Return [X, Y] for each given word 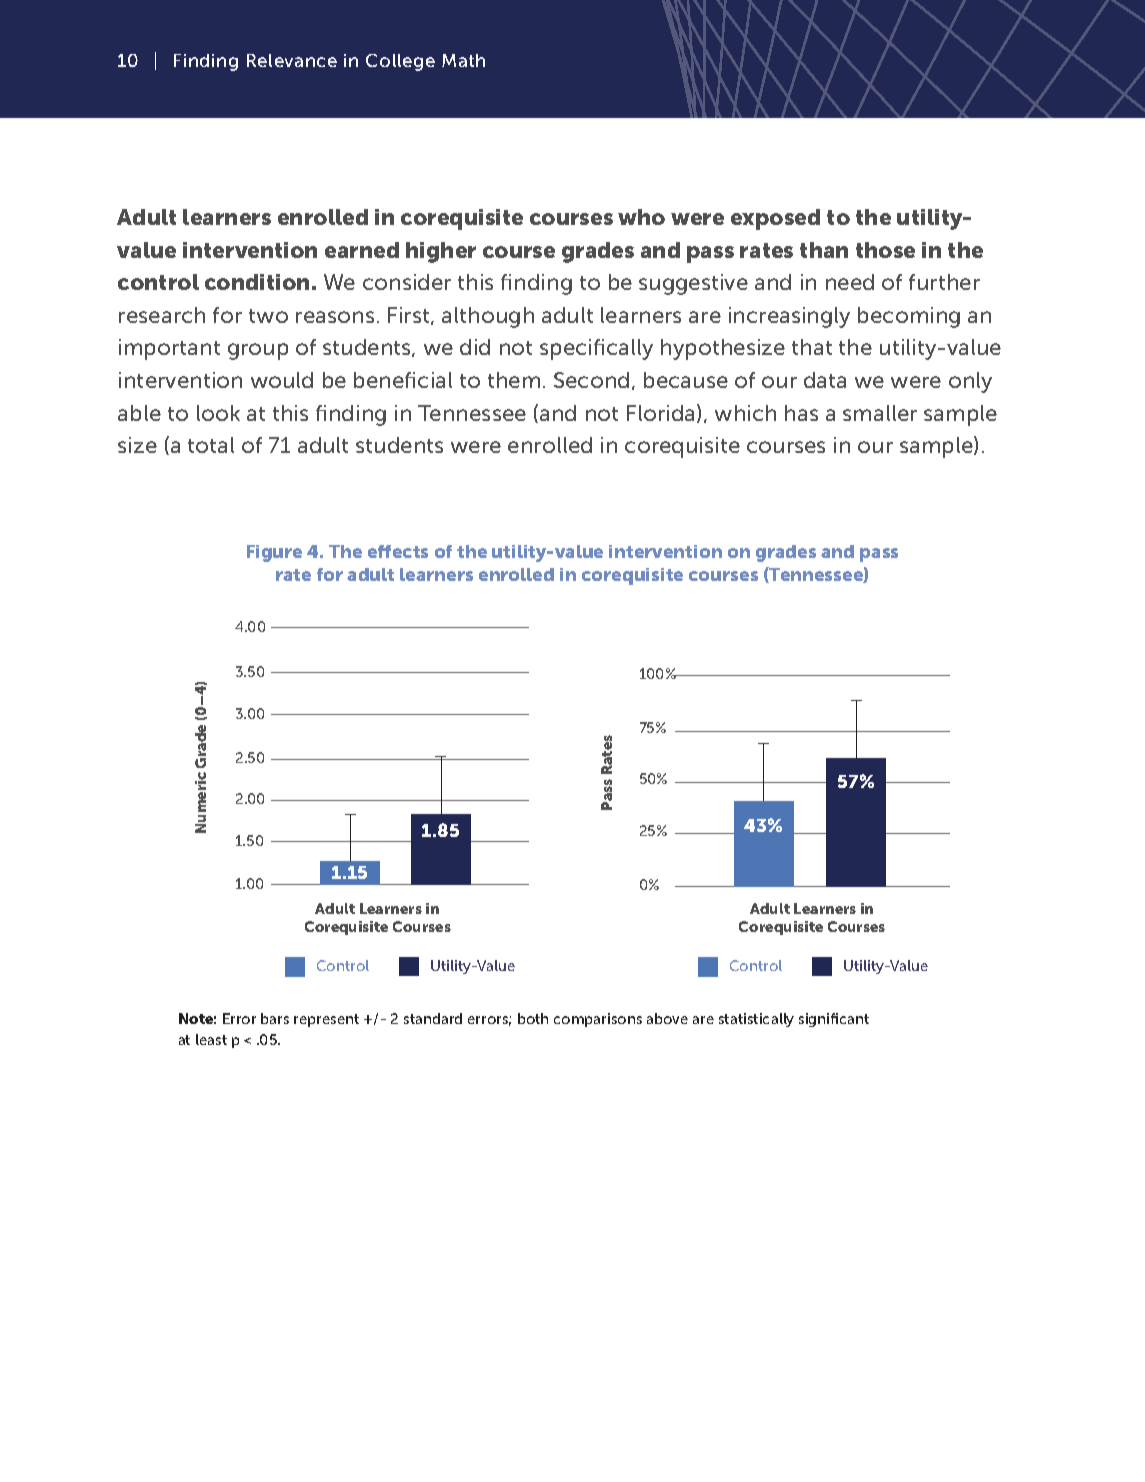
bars [275, 1018]
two [268, 316]
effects [398, 551]
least [211, 1039]
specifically [596, 349]
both [533, 1018]
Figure [274, 553]
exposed [775, 219]
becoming [909, 317]
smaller [880, 413]
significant [834, 1020]
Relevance [292, 60]
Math [463, 60]
